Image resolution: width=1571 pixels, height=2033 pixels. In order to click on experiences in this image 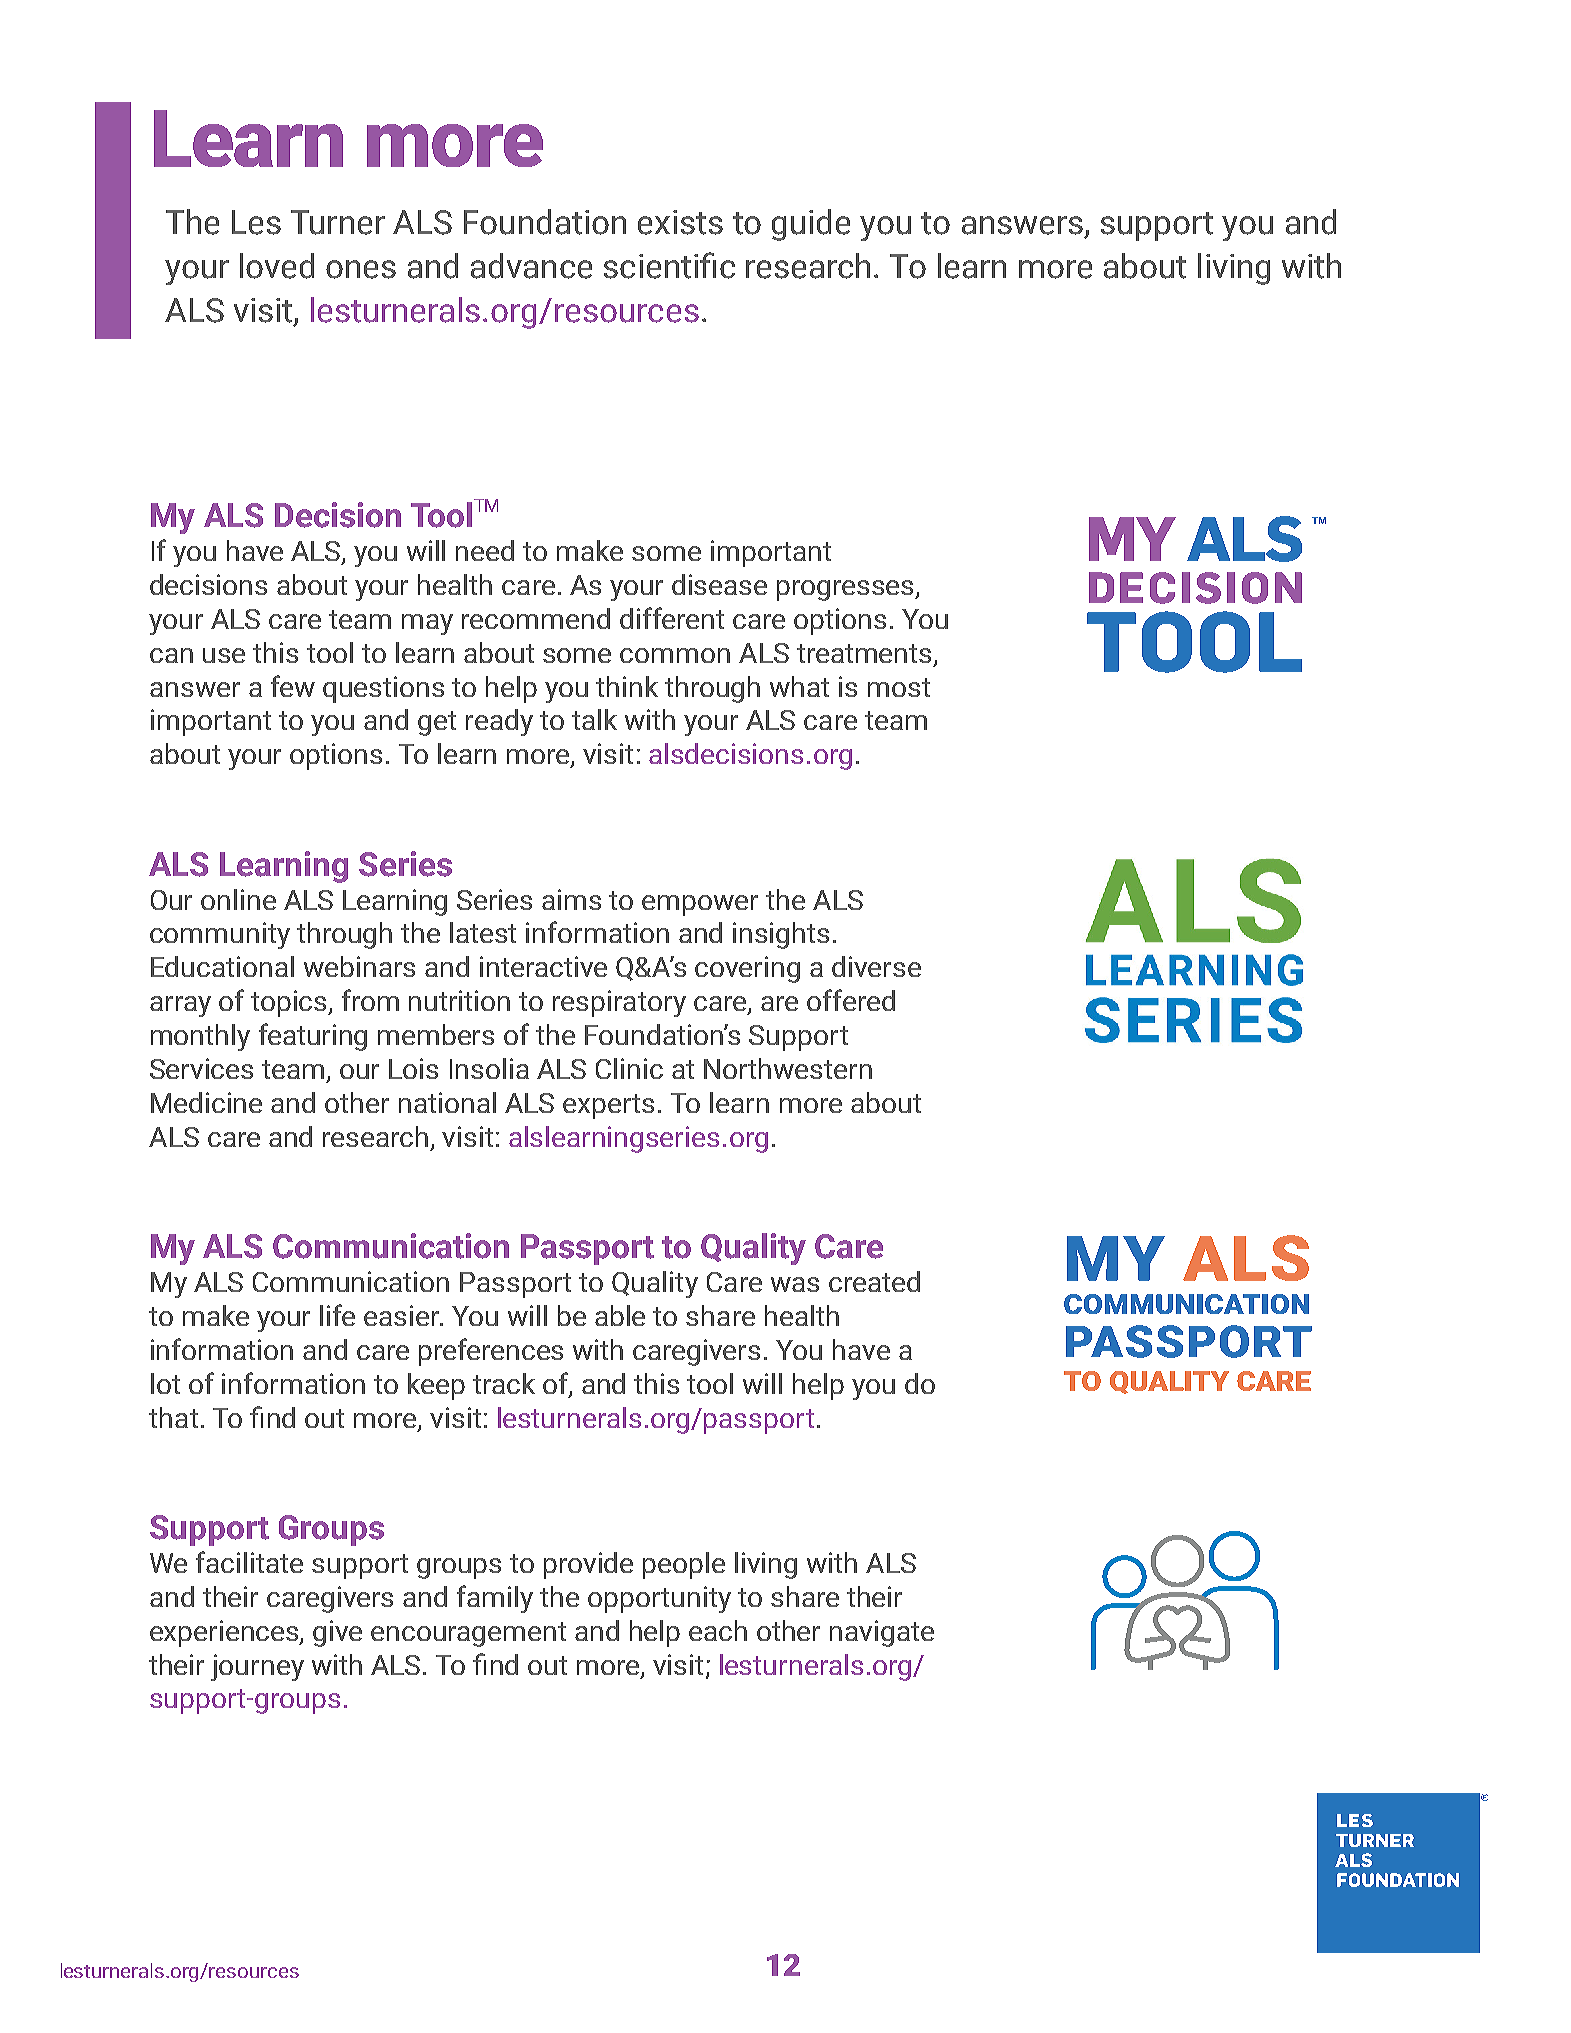, I will do `click(225, 1633)`.
